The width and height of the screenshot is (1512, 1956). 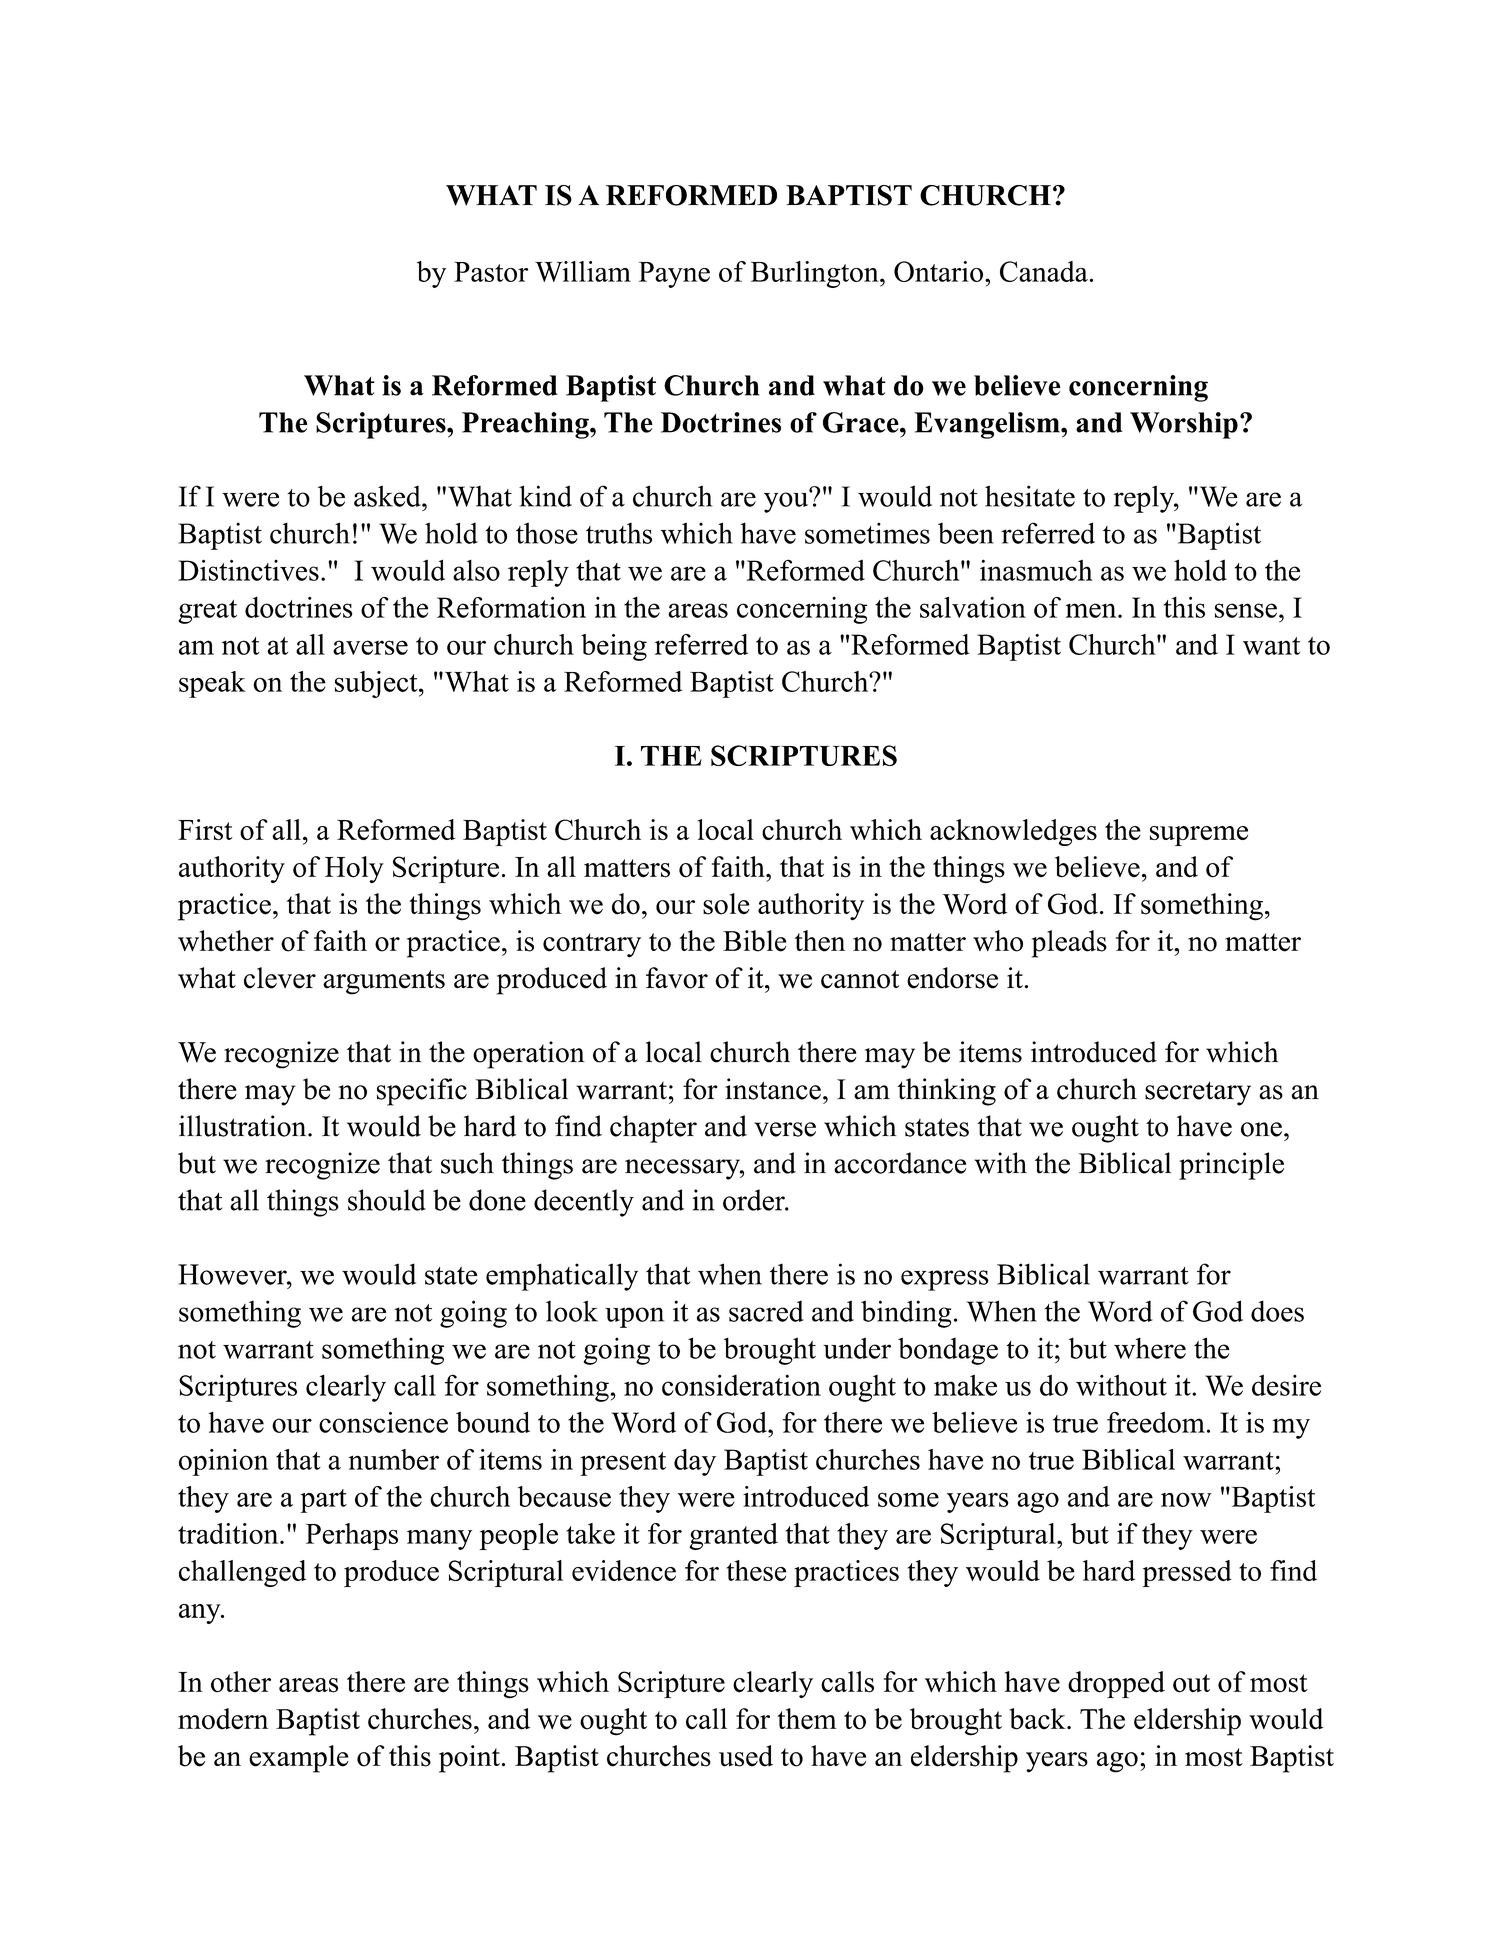 I want to click on example, so click(x=299, y=1759).
